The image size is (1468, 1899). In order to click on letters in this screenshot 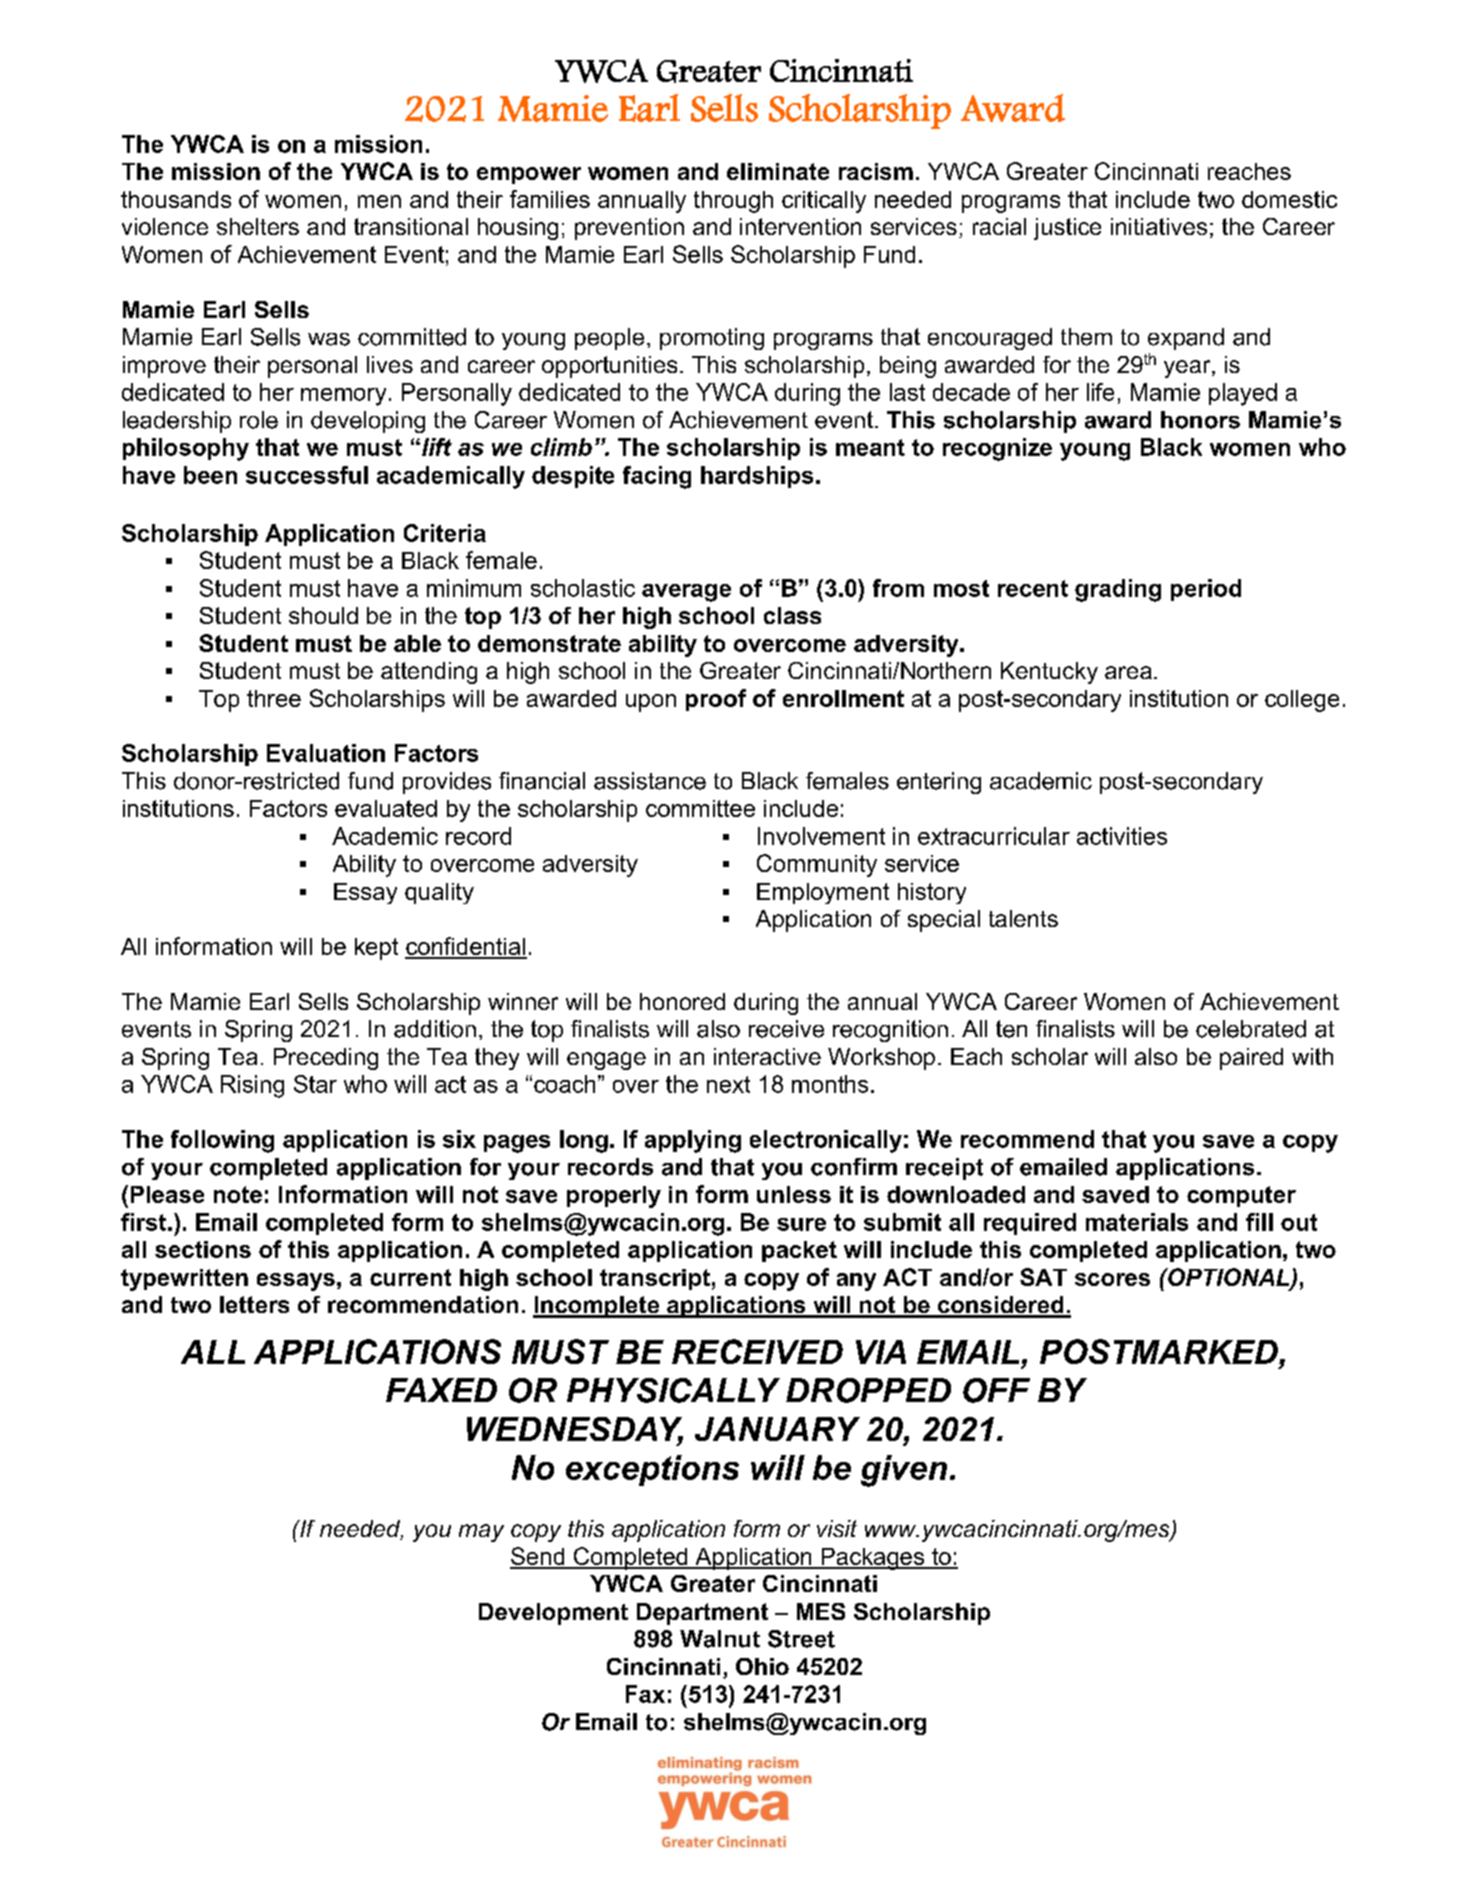, I will do `click(254, 1304)`.
